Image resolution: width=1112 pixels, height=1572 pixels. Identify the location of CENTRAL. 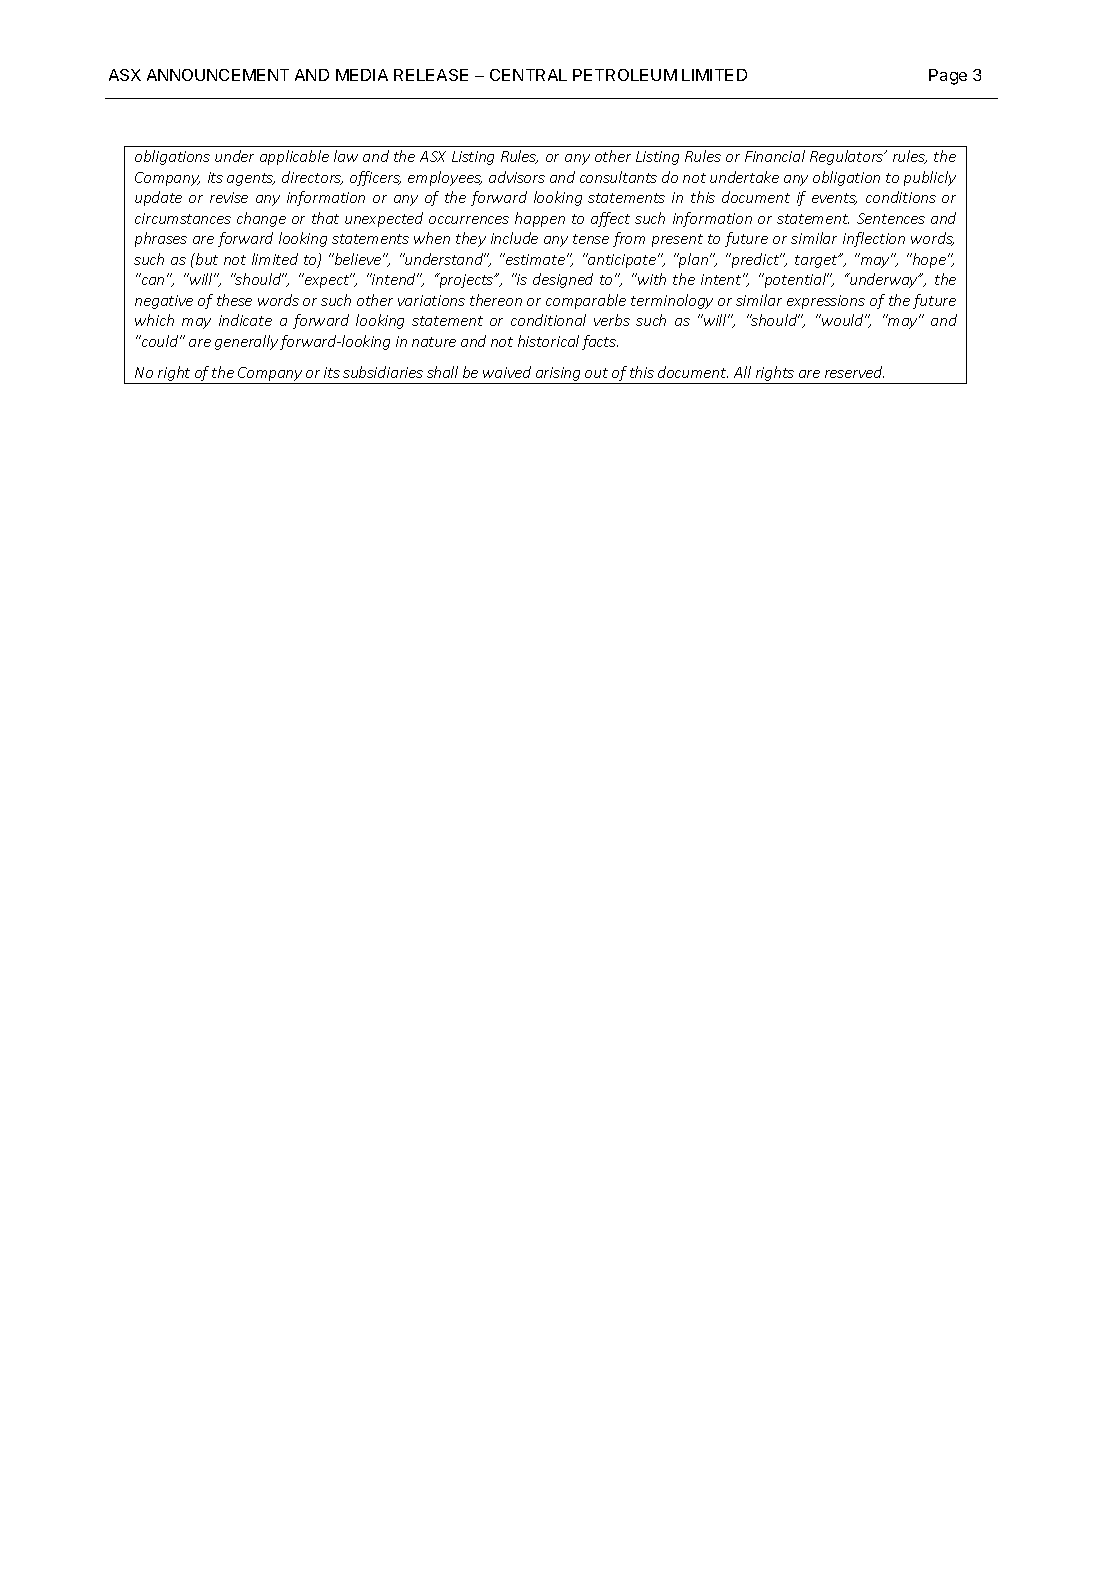
(528, 75).
